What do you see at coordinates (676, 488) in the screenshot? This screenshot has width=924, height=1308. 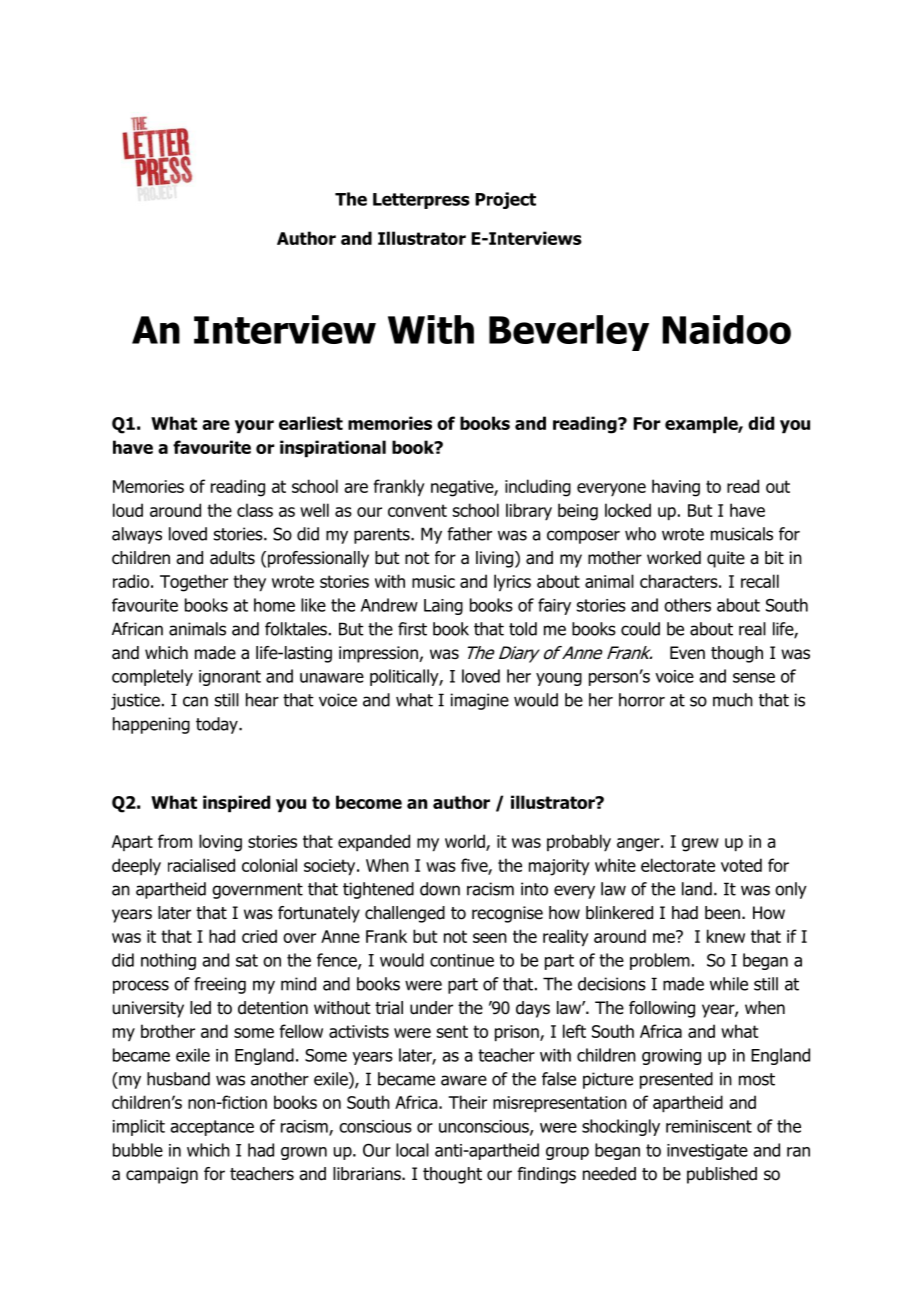 I see `having` at bounding box center [676, 488].
